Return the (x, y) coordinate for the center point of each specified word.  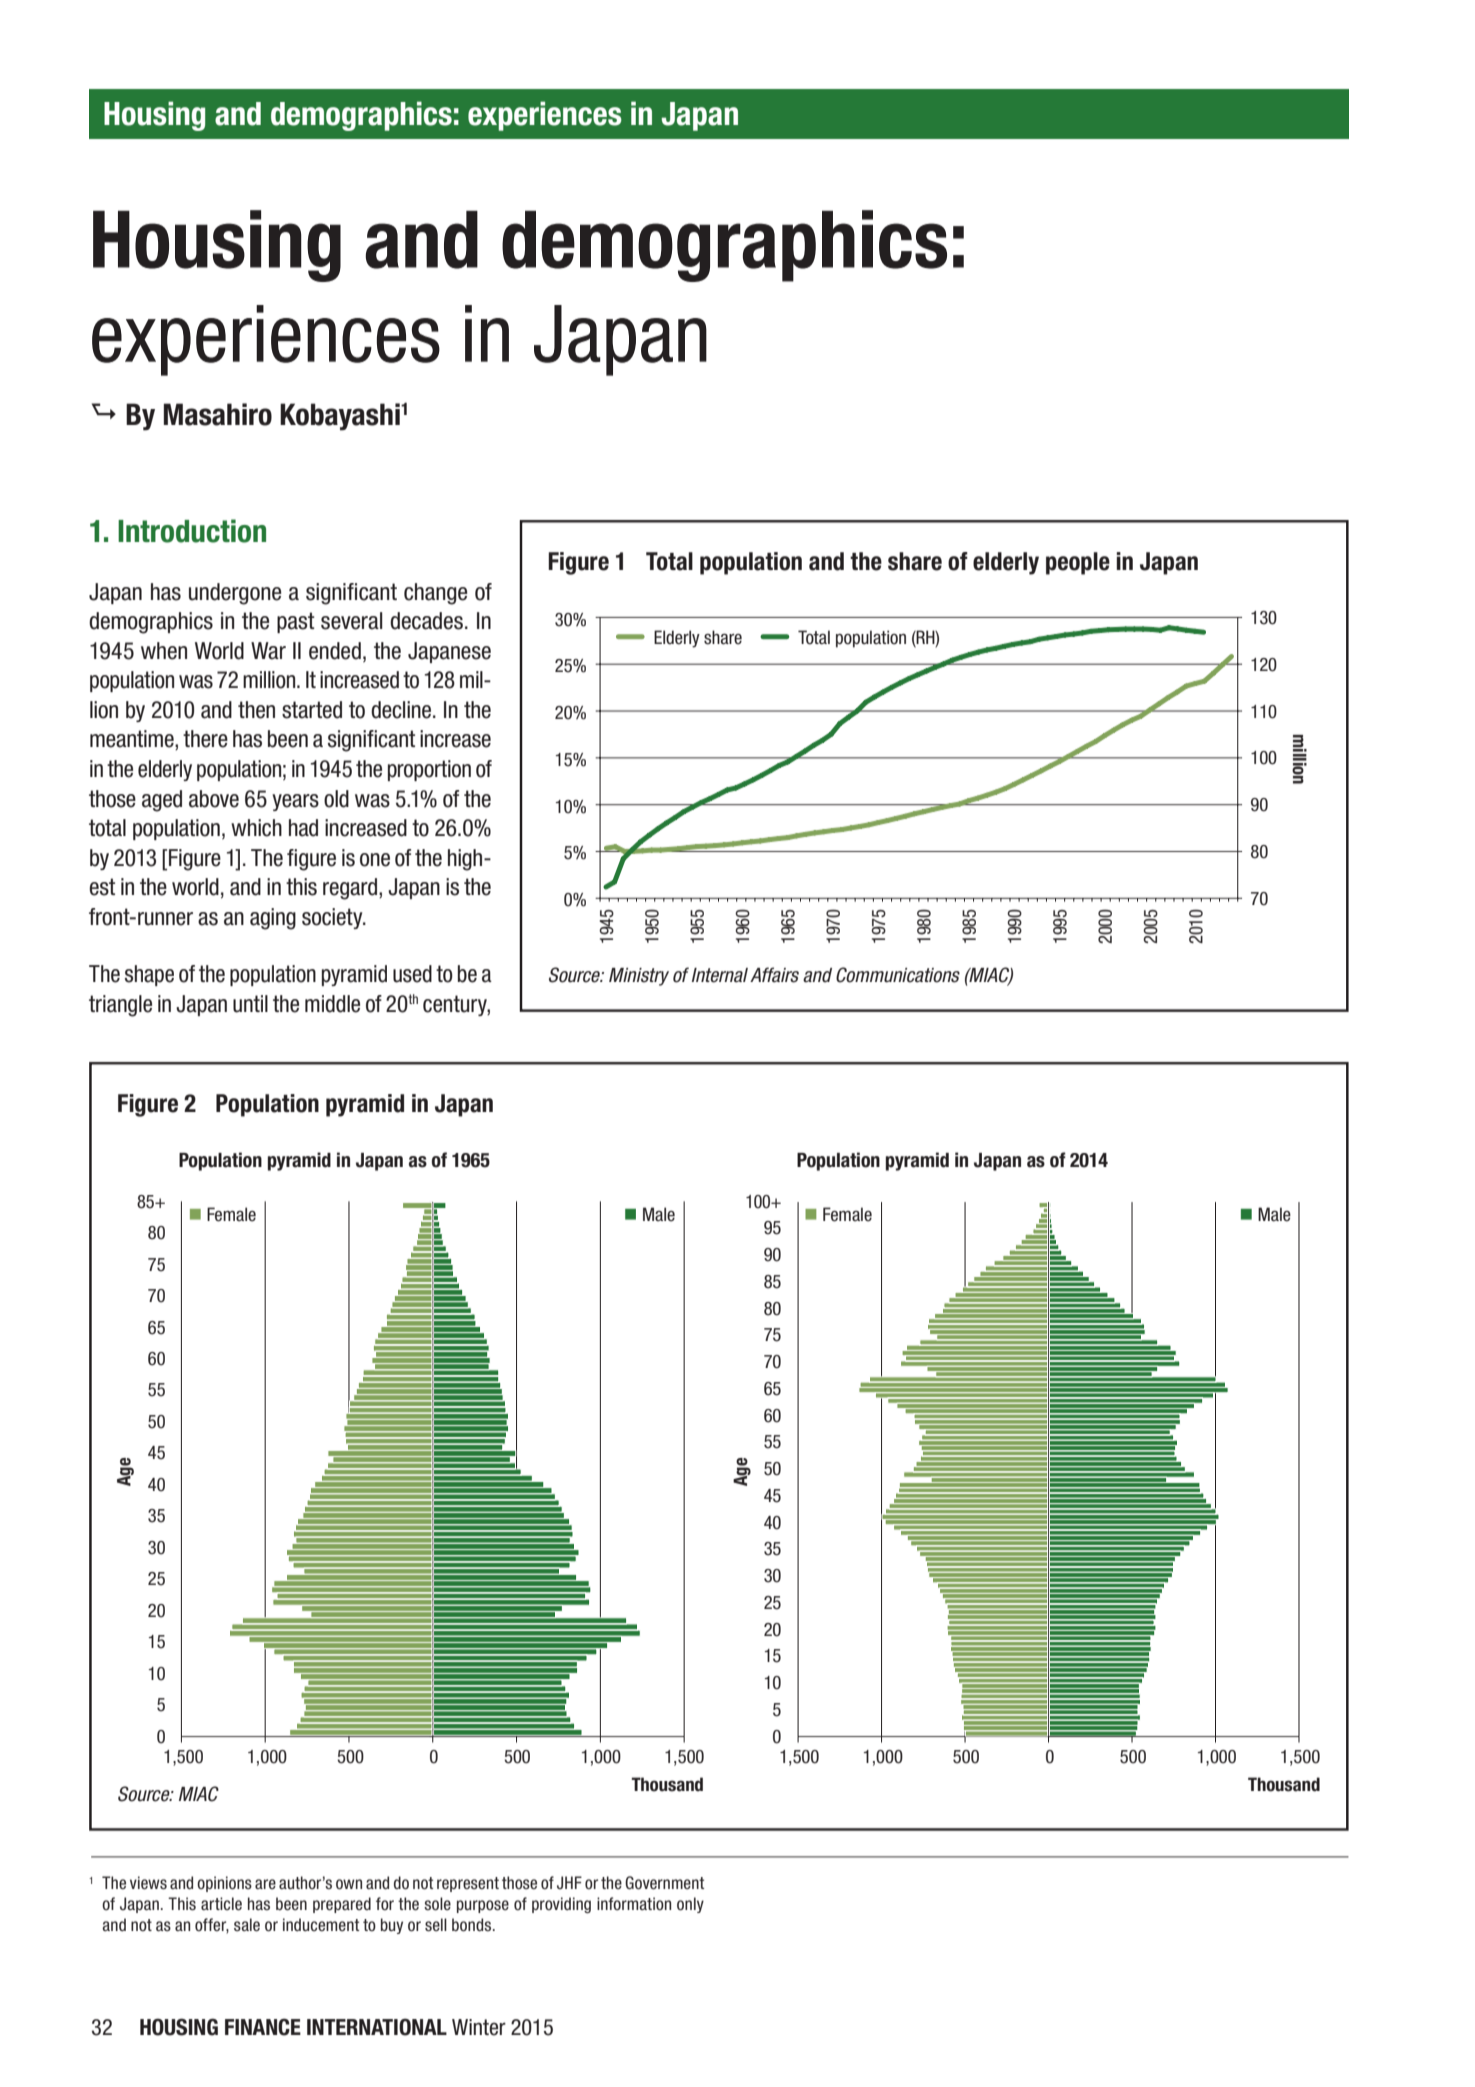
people (1078, 563)
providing (561, 1905)
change (435, 594)
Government (664, 1883)
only (690, 1905)
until (250, 1004)
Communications (898, 975)
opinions (224, 1884)
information (634, 1903)
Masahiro (218, 414)
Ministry (639, 977)
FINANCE (263, 2027)
